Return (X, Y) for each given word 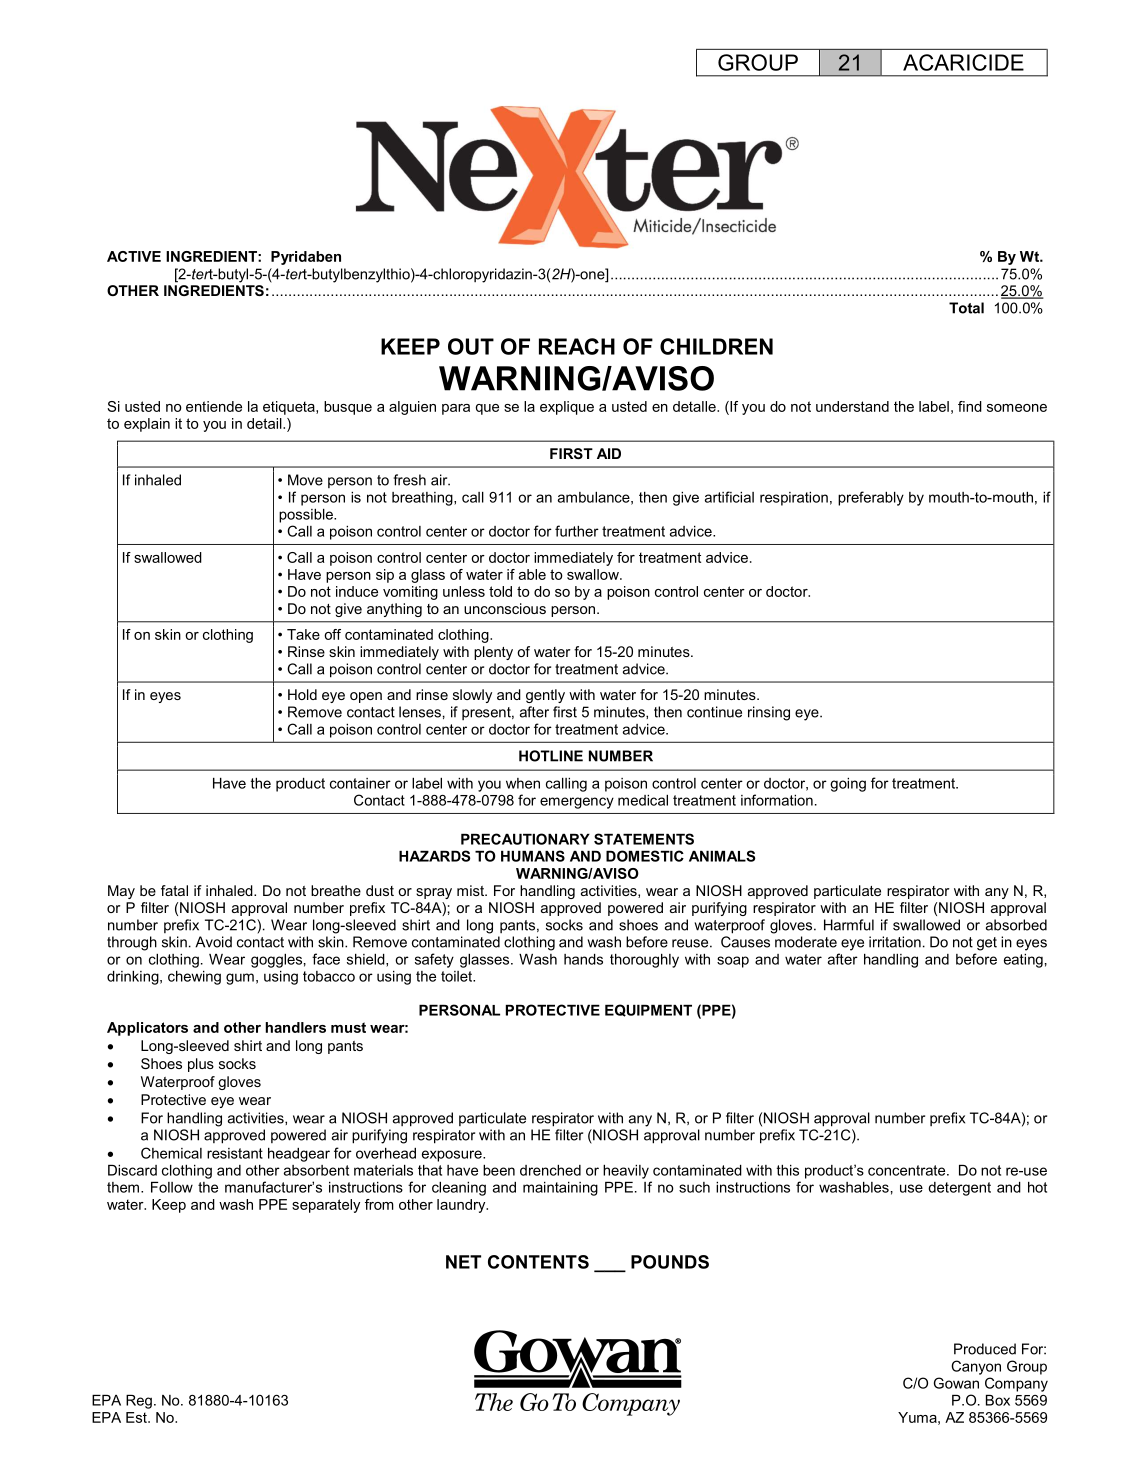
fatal (174, 890)
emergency (577, 803)
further (577, 531)
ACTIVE (134, 256)
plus (201, 1065)
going (848, 785)
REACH (577, 346)
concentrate (908, 1170)
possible (307, 516)
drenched (550, 1170)
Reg (139, 1402)
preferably (871, 498)
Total (966, 308)
